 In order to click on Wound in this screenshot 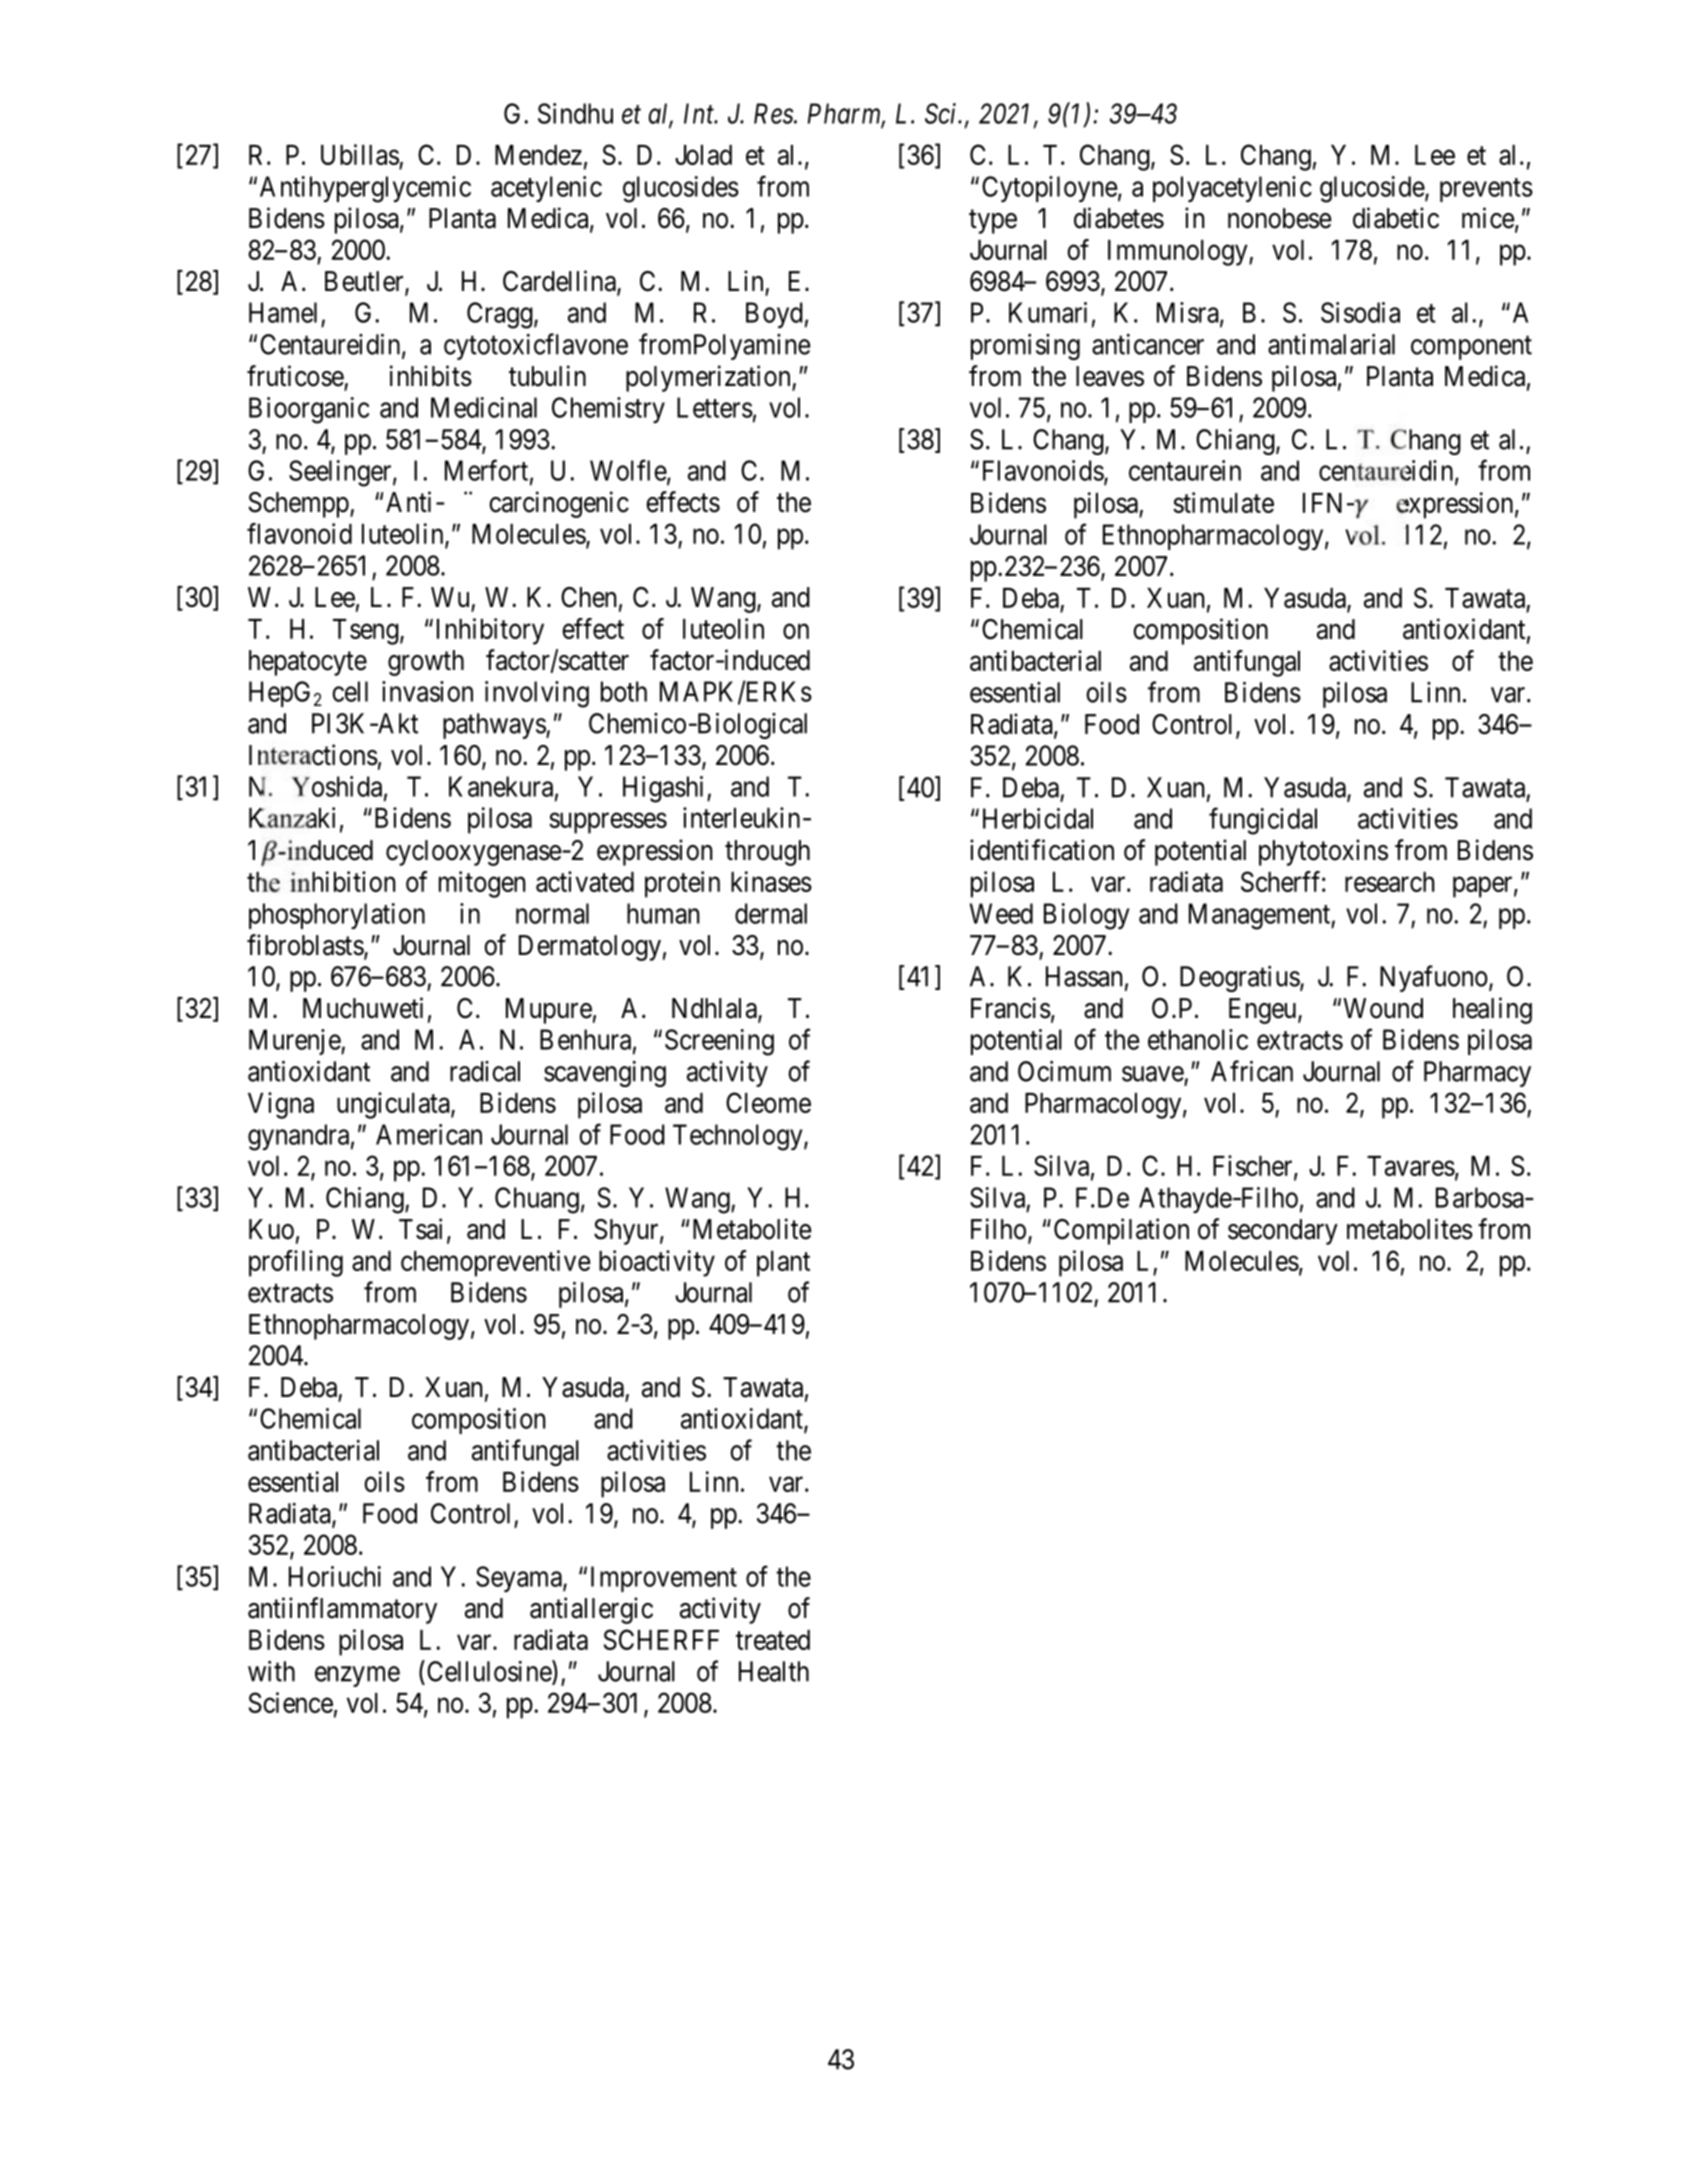, I will do `click(1383, 1008)`.
